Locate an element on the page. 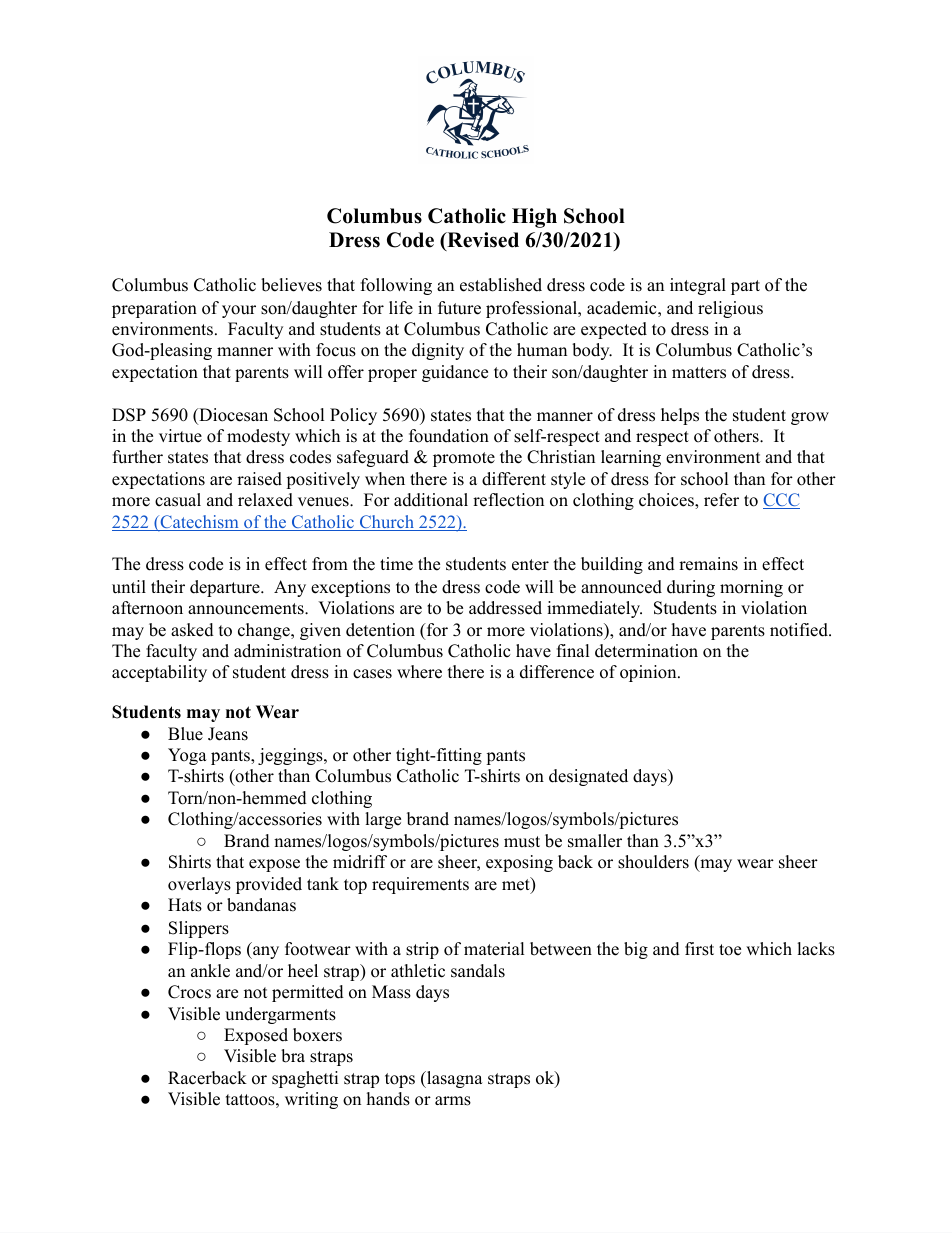 The image size is (952, 1233). first is located at coordinates (699, 949).
